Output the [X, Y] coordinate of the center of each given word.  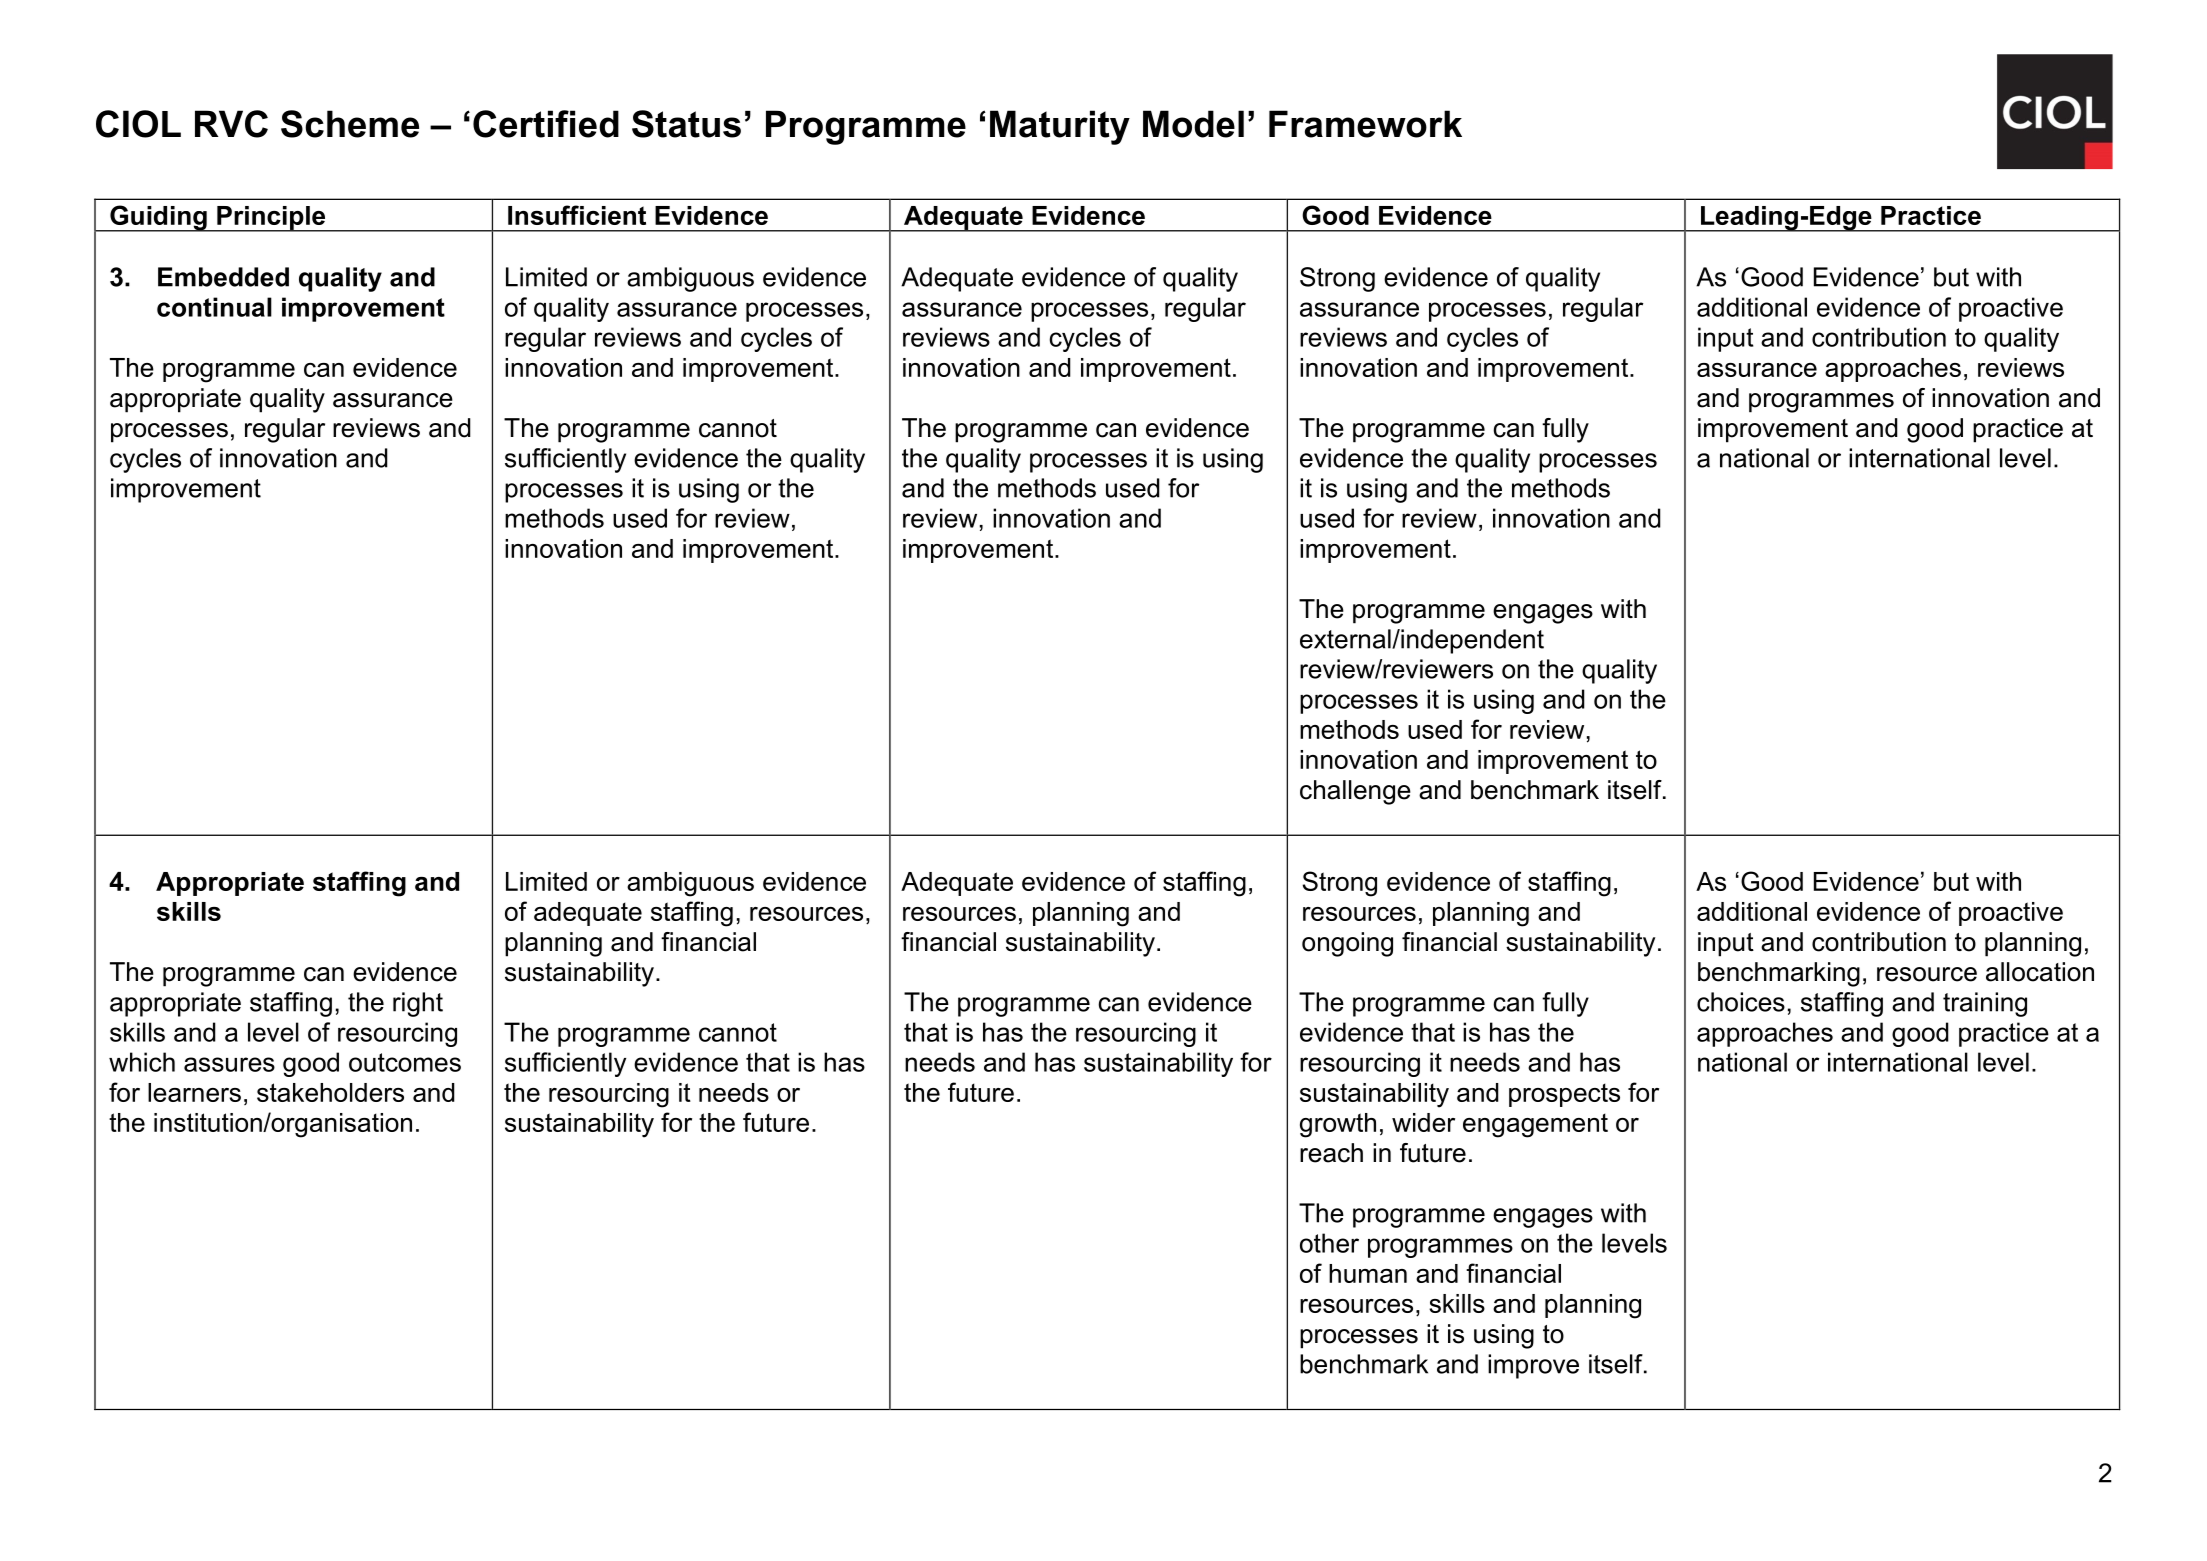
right [418, 1004]
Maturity [1060, 127]
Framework [1365, 124]
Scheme [350, 124]
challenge [1355, 792]
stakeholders [330, 1092]
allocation [2040, 972]
